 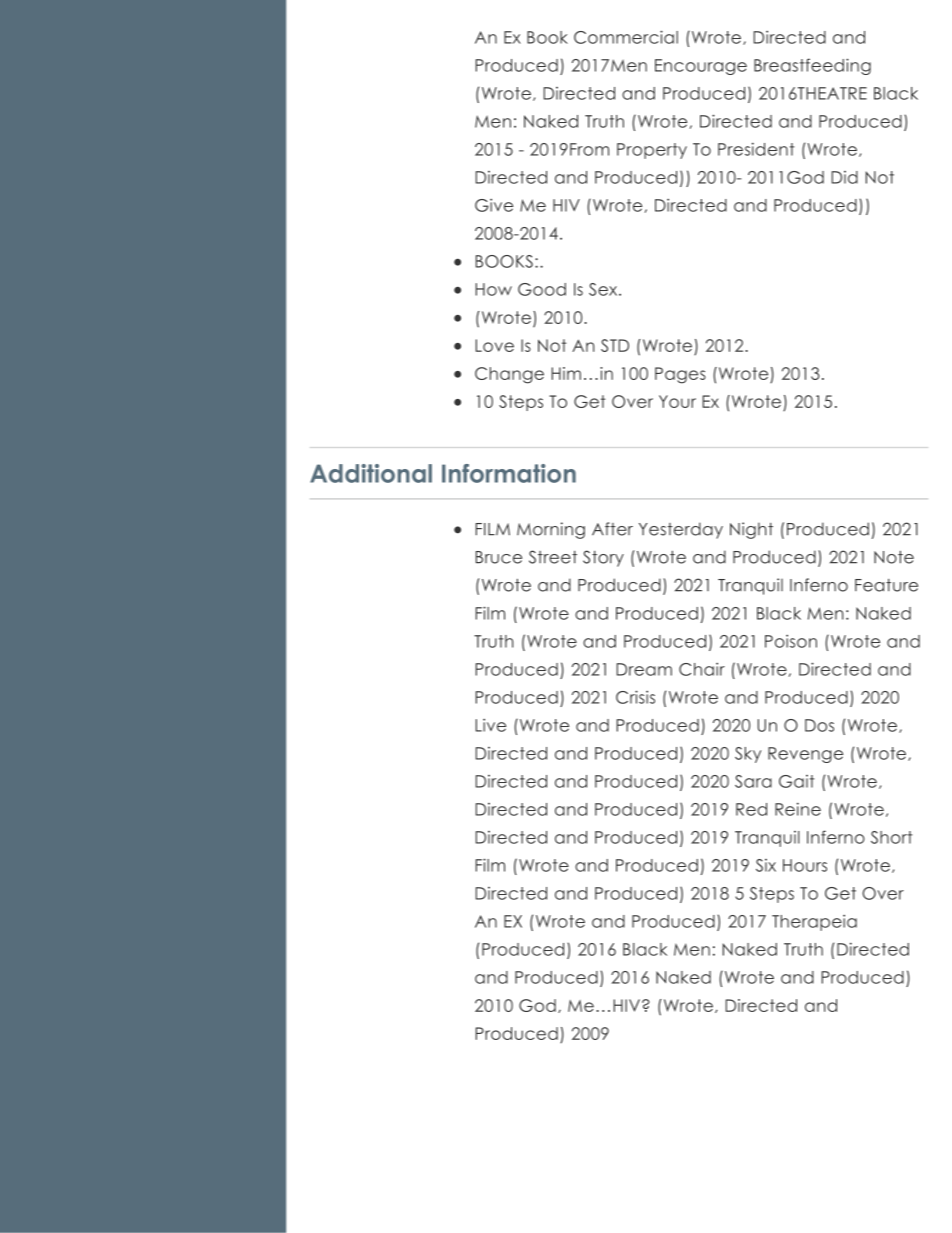 I want to click on Commercial, so click(x=626, y=37).
